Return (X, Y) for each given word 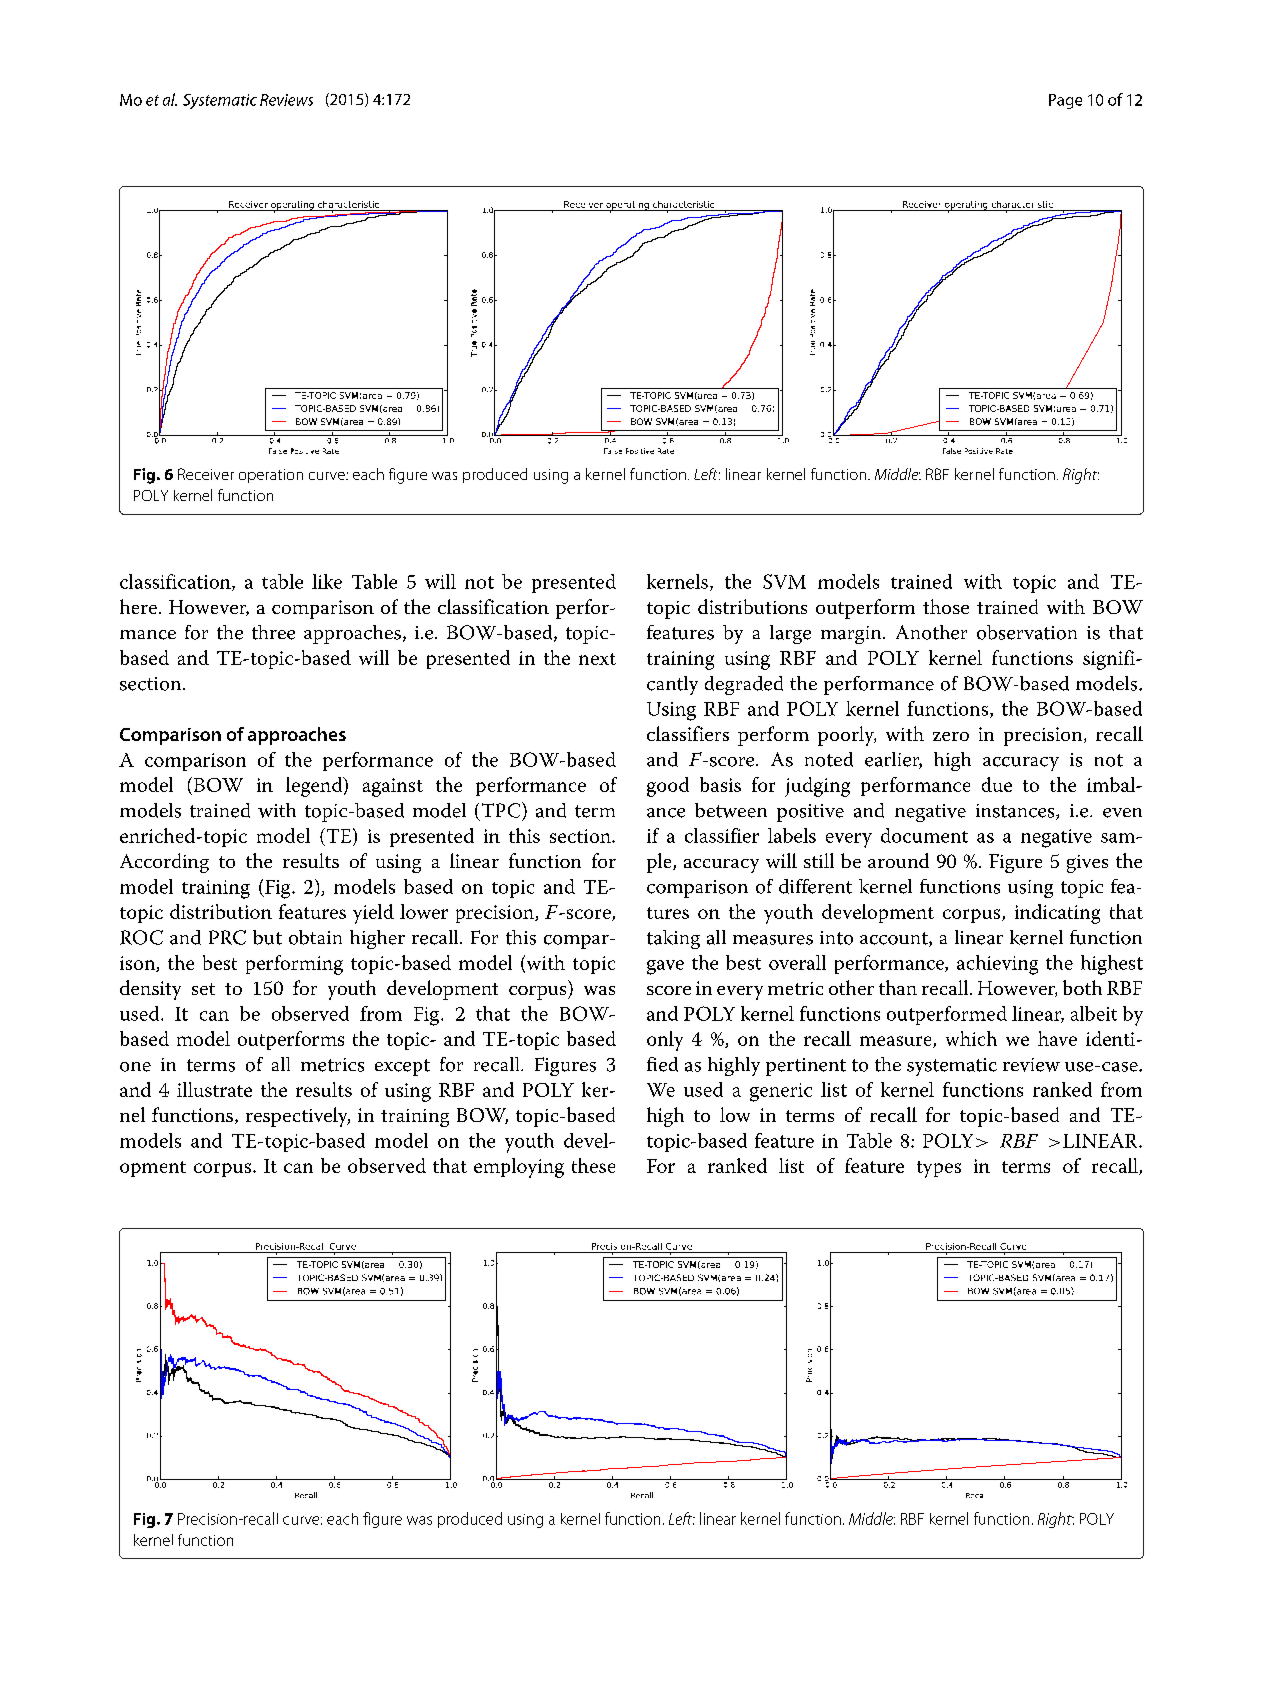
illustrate (214, 1089)
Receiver (206, 474)
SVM (784, 581)
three (273, 632)
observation (1027, 632)
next (597, 659)
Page (1065, 101)
